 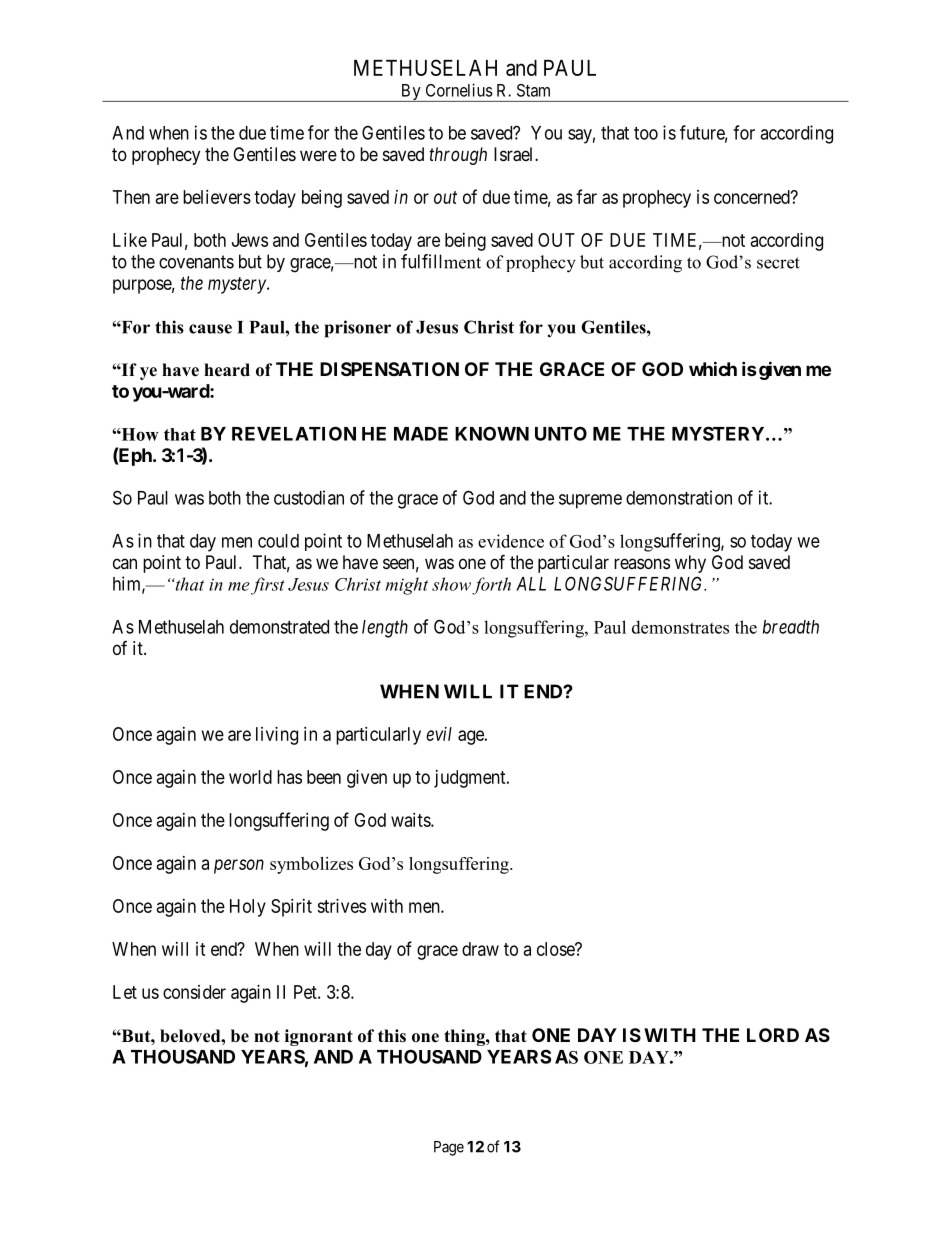 What do you see at coordinates (459, 90) in the document?
I see `Cornelius` at bounding box center [459, 90].
